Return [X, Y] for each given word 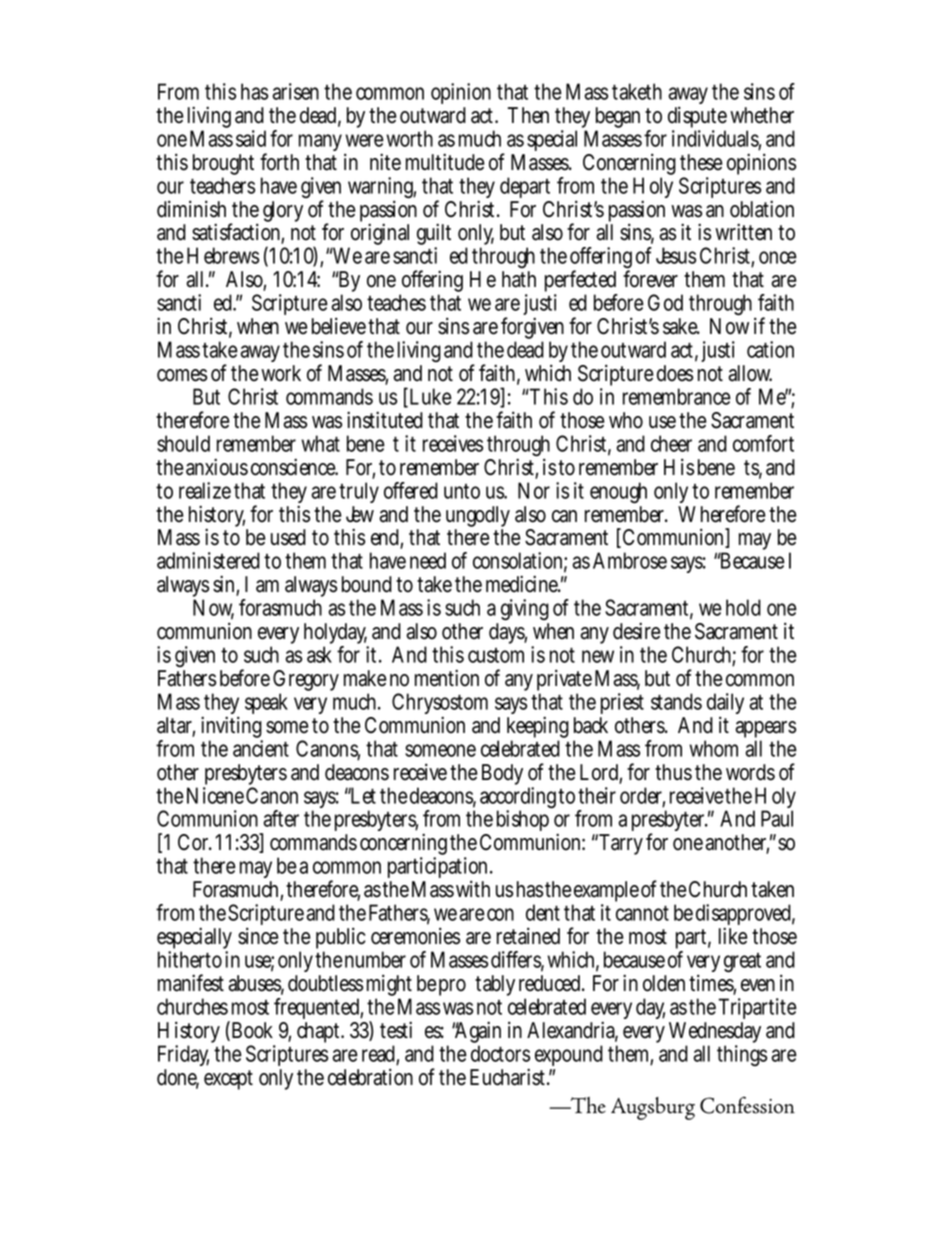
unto [462, 491]
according [520, 799]
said [253, 138]
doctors [500, 1053]
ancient [261, 748]
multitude [445, 162]
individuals [716, 139]
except [228, 1080]
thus [673, 772]
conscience [294, 467]
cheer [671, 443]
